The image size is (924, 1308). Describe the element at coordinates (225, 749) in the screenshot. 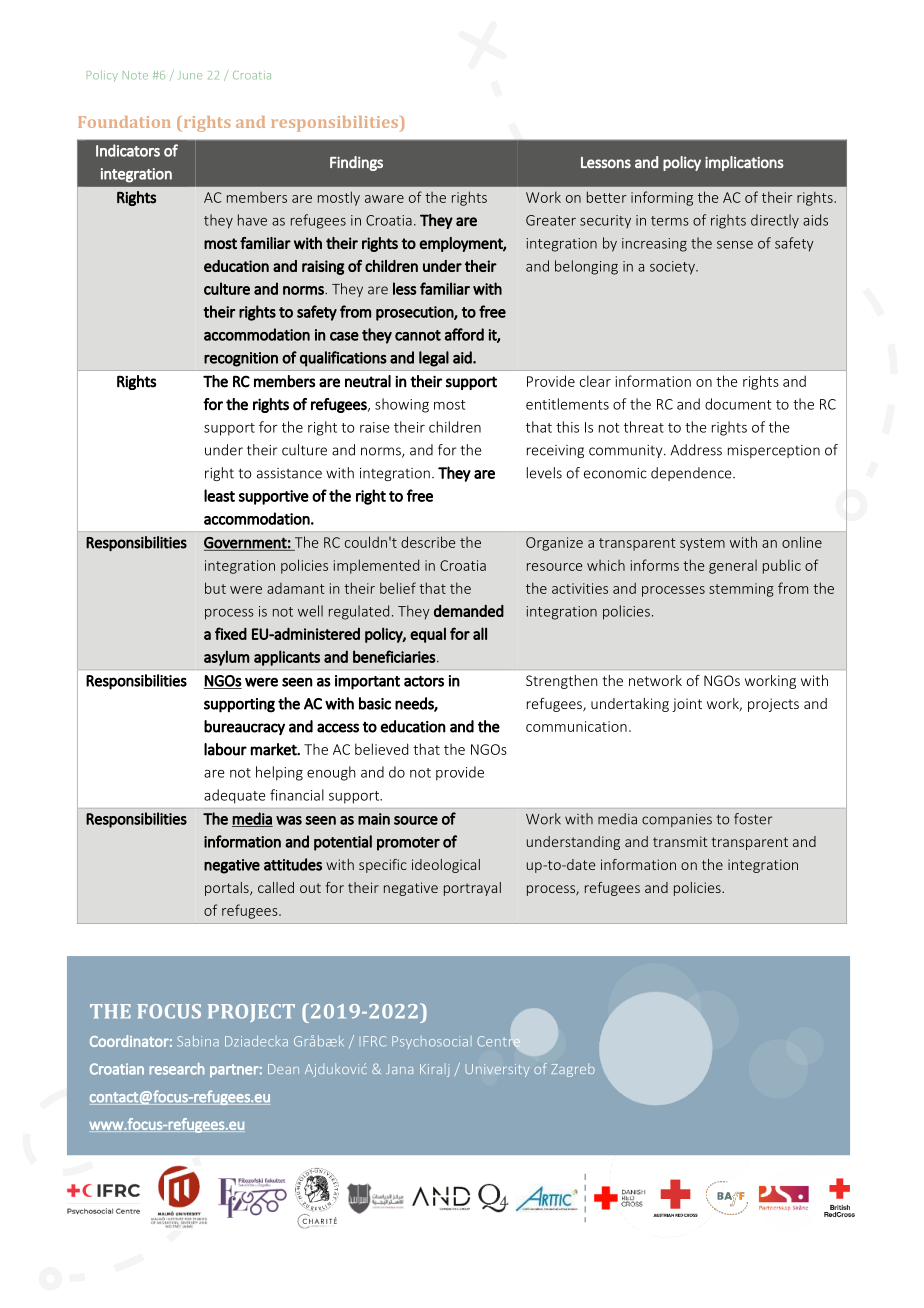

I see `labour` at that location.
